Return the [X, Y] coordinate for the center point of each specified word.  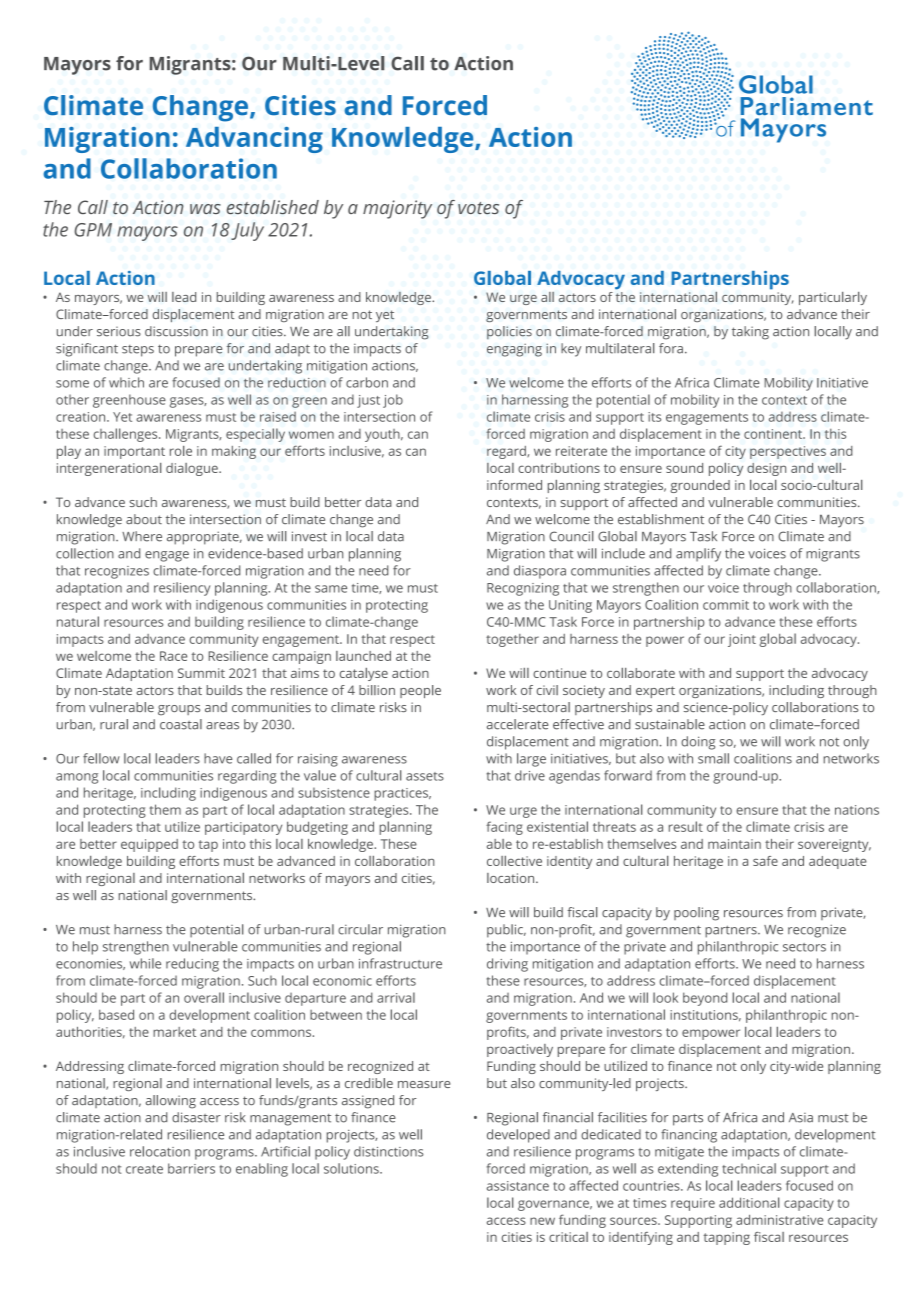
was [205, 209]
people [420, 691]
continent [774, 434]
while [145, 963]
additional [749, 1202]
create [144, 1169]
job [393, 401]
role [181, 451]
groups [179, 710]
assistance [518, 1186]
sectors [804, 947]
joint [742, 640]
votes [478, 208]
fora [671, 348]
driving [507, 965]
